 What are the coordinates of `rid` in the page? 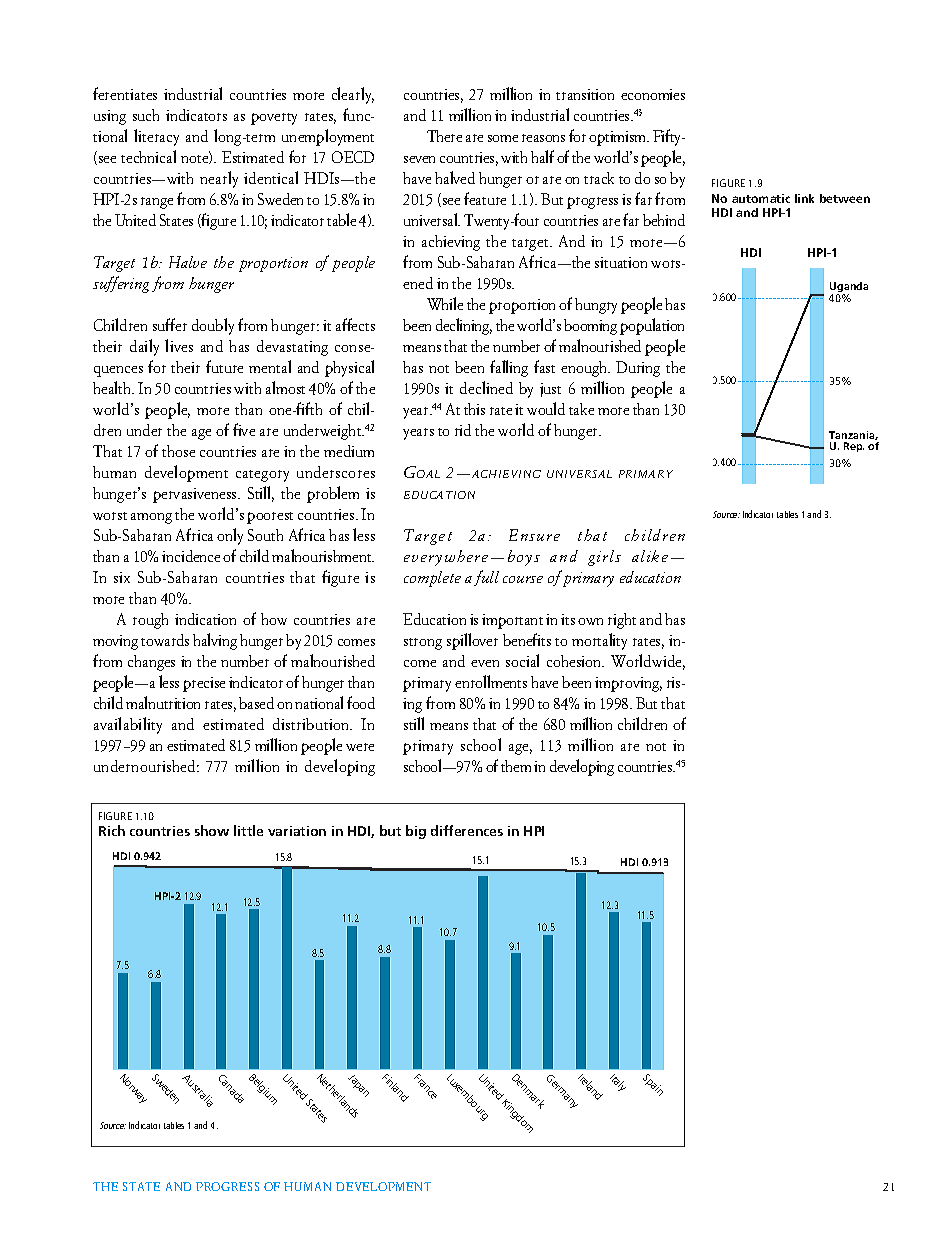 It's located at (463, 430).
